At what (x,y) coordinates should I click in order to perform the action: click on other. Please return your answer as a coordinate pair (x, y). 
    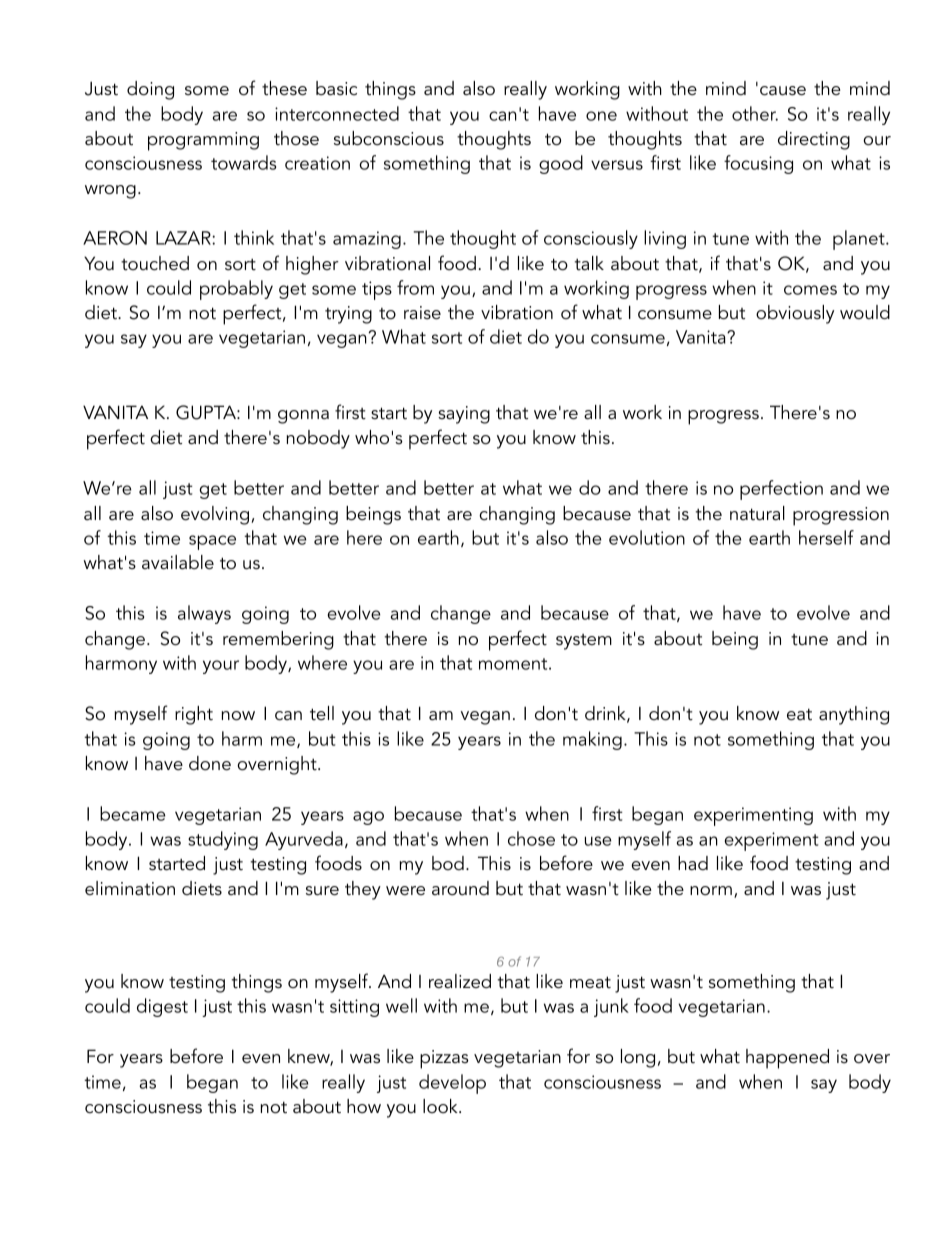
    Looking at the image, I should click on (755, 113).
